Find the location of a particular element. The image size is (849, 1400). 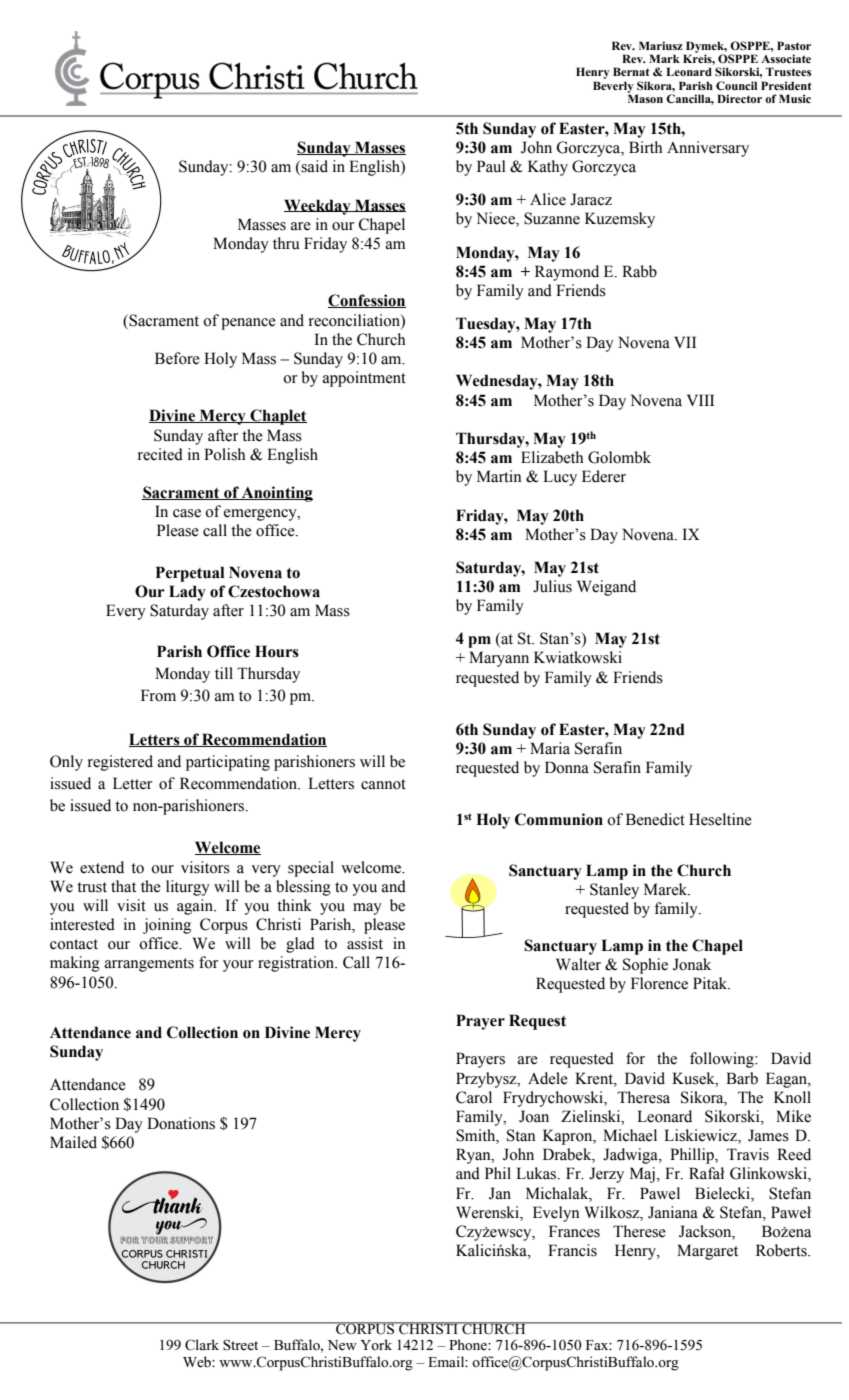

said is located at coordinates (314, 166).
